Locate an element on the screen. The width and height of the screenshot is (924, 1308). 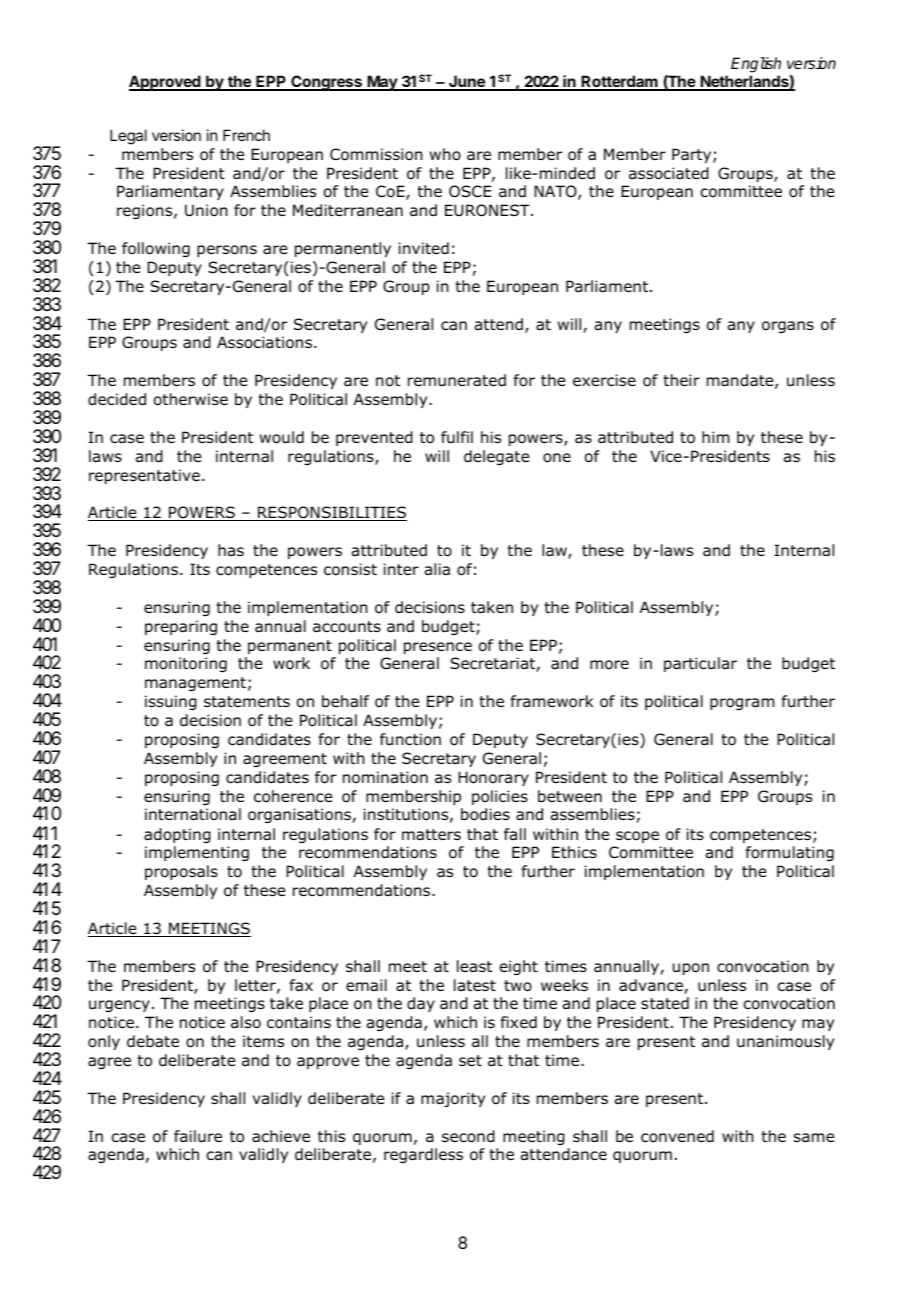
remunerated is located at coordinates (457, 380).
